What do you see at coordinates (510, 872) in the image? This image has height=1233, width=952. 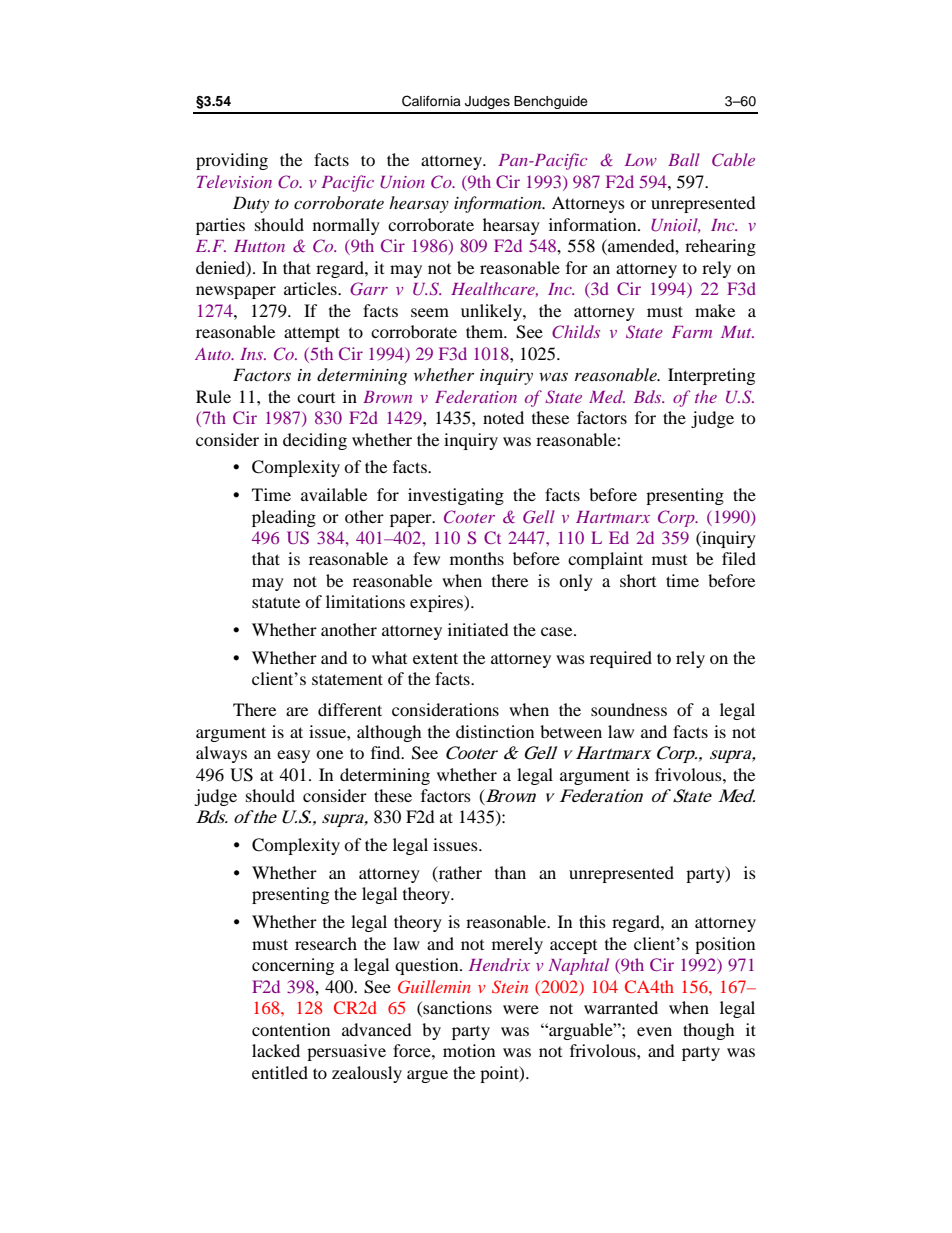 I see `than` at bounding box center [510, 872].
